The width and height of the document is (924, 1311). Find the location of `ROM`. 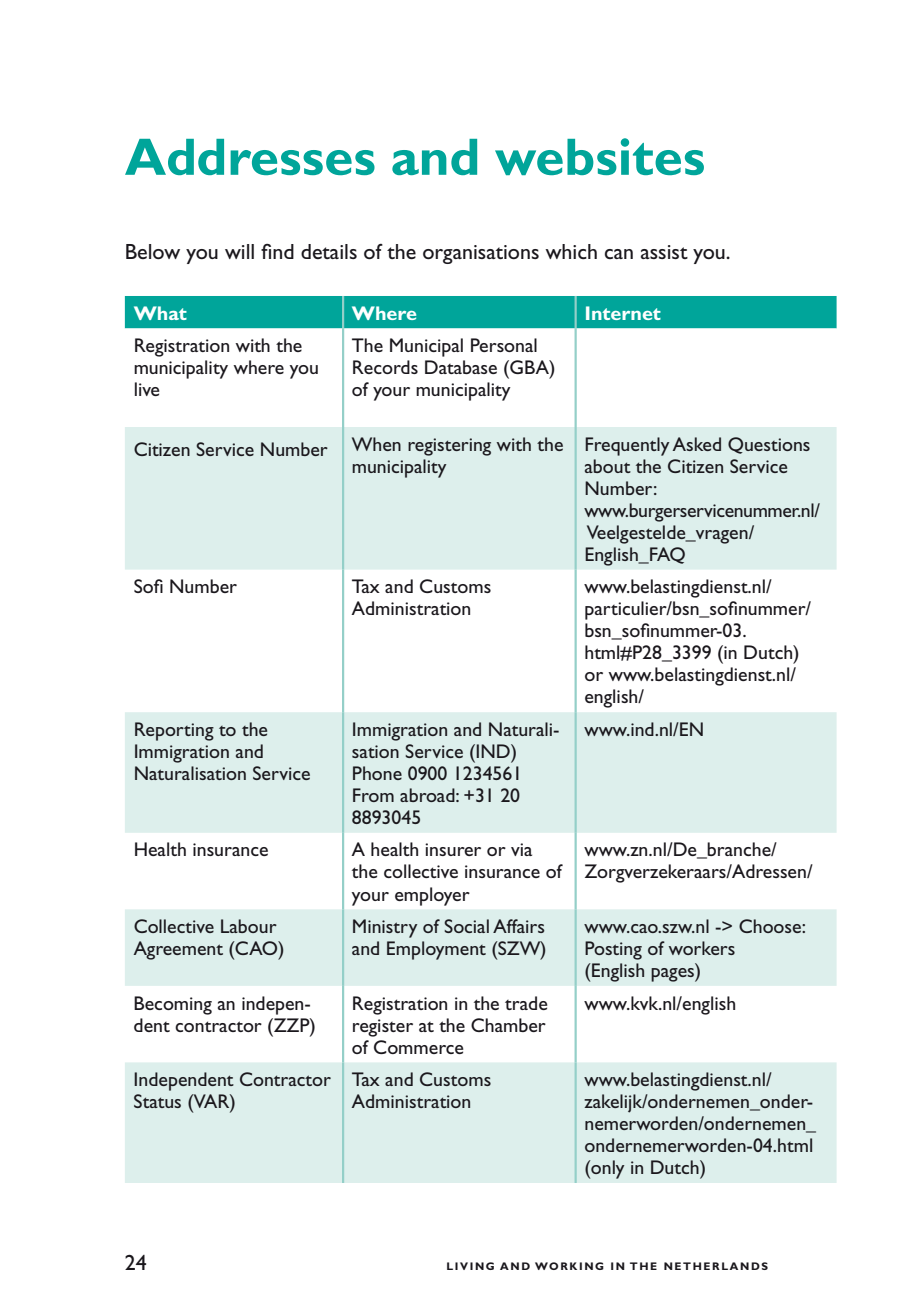

ROM is located at coordinates (377, 797).
